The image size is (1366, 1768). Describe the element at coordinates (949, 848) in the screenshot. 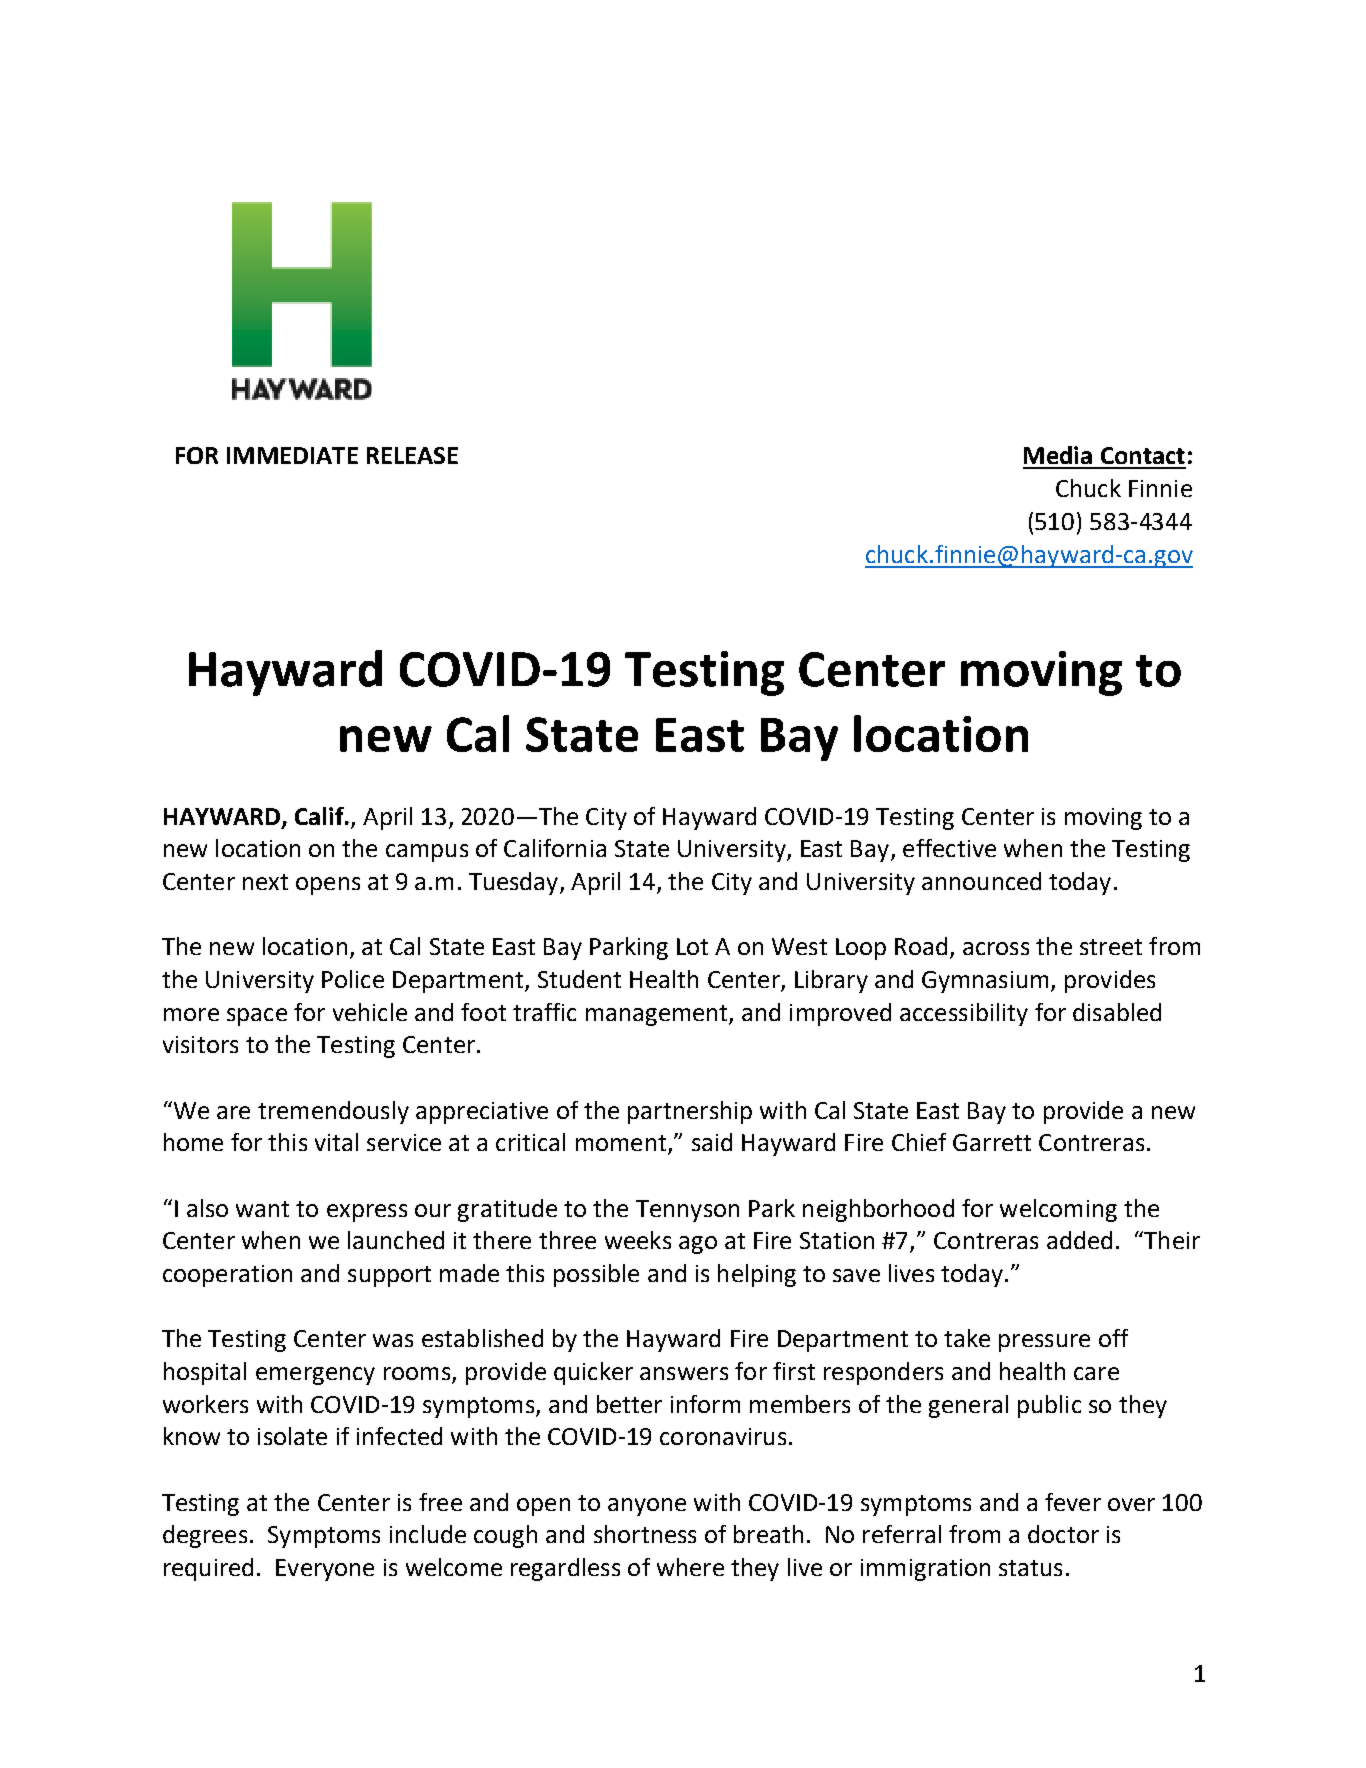

I see `effective` at that location.
